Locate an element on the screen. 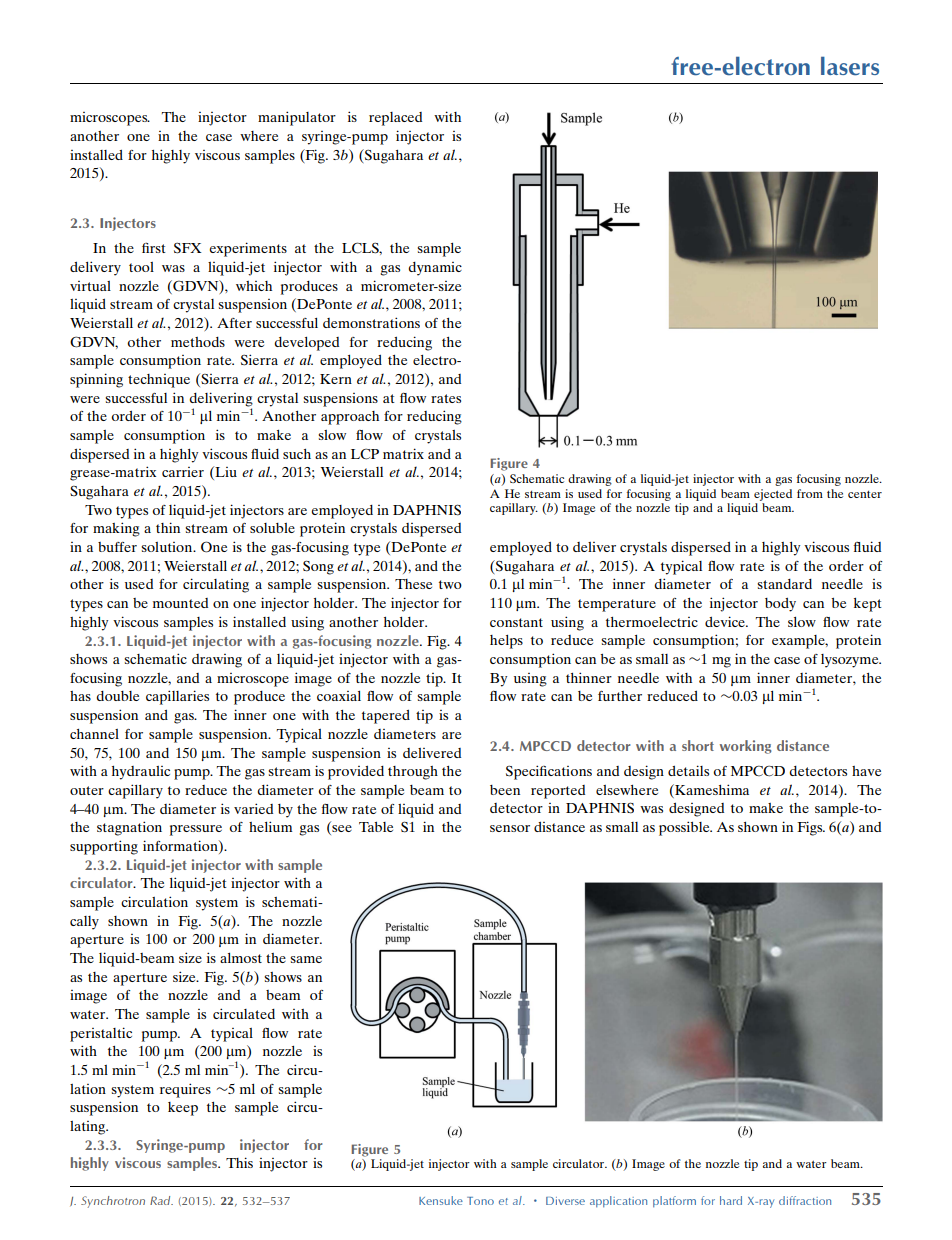  ejected is located at coordinates (773, 495).
